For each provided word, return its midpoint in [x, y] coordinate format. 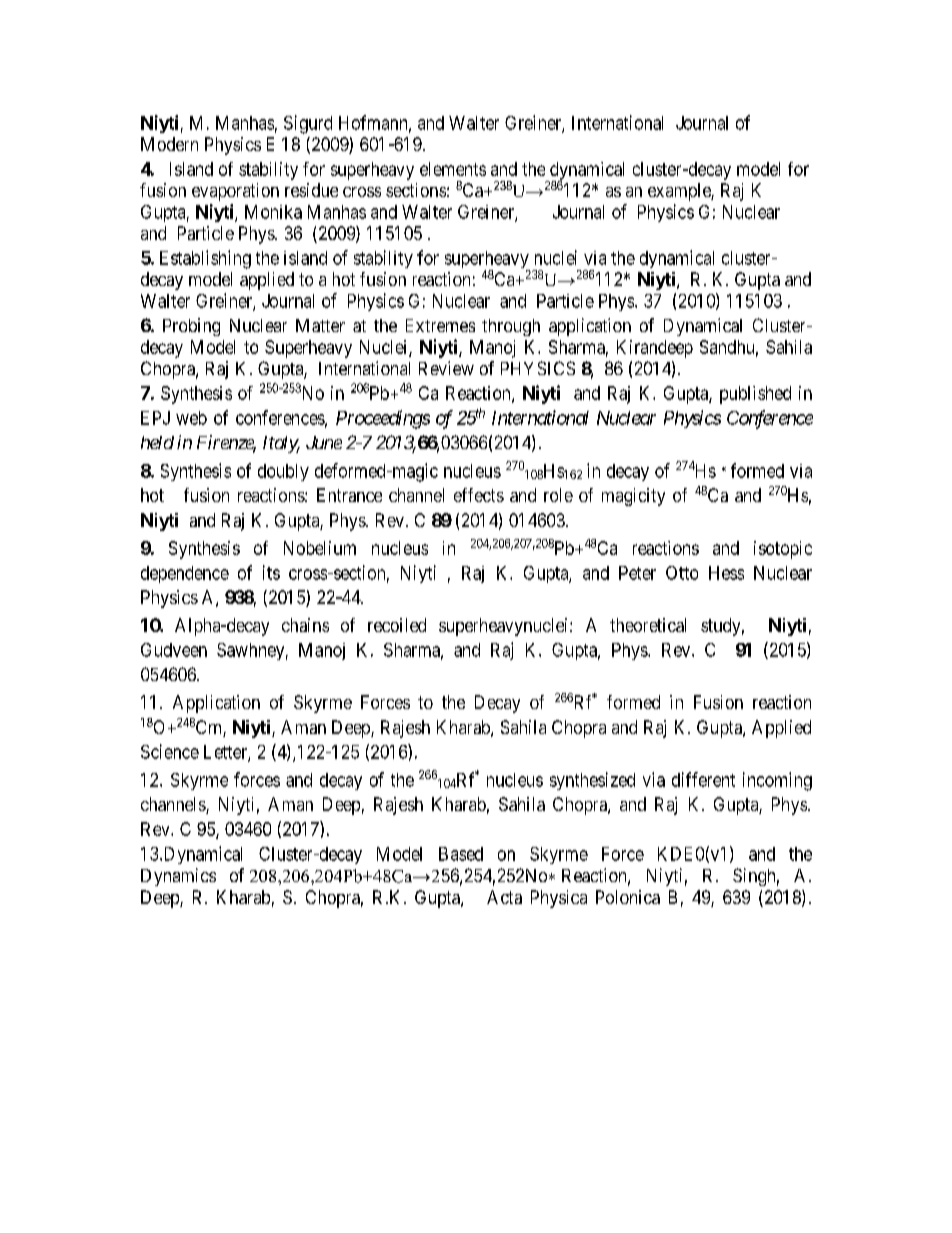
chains [305, 625]
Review [446, 368]
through [511, 327]
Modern [169, 144]
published [755, 395]
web [191, 418]
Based [461, 854]
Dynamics [178, 877]
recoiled [397, 625]
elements [453, 169]
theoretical [648, 625]
